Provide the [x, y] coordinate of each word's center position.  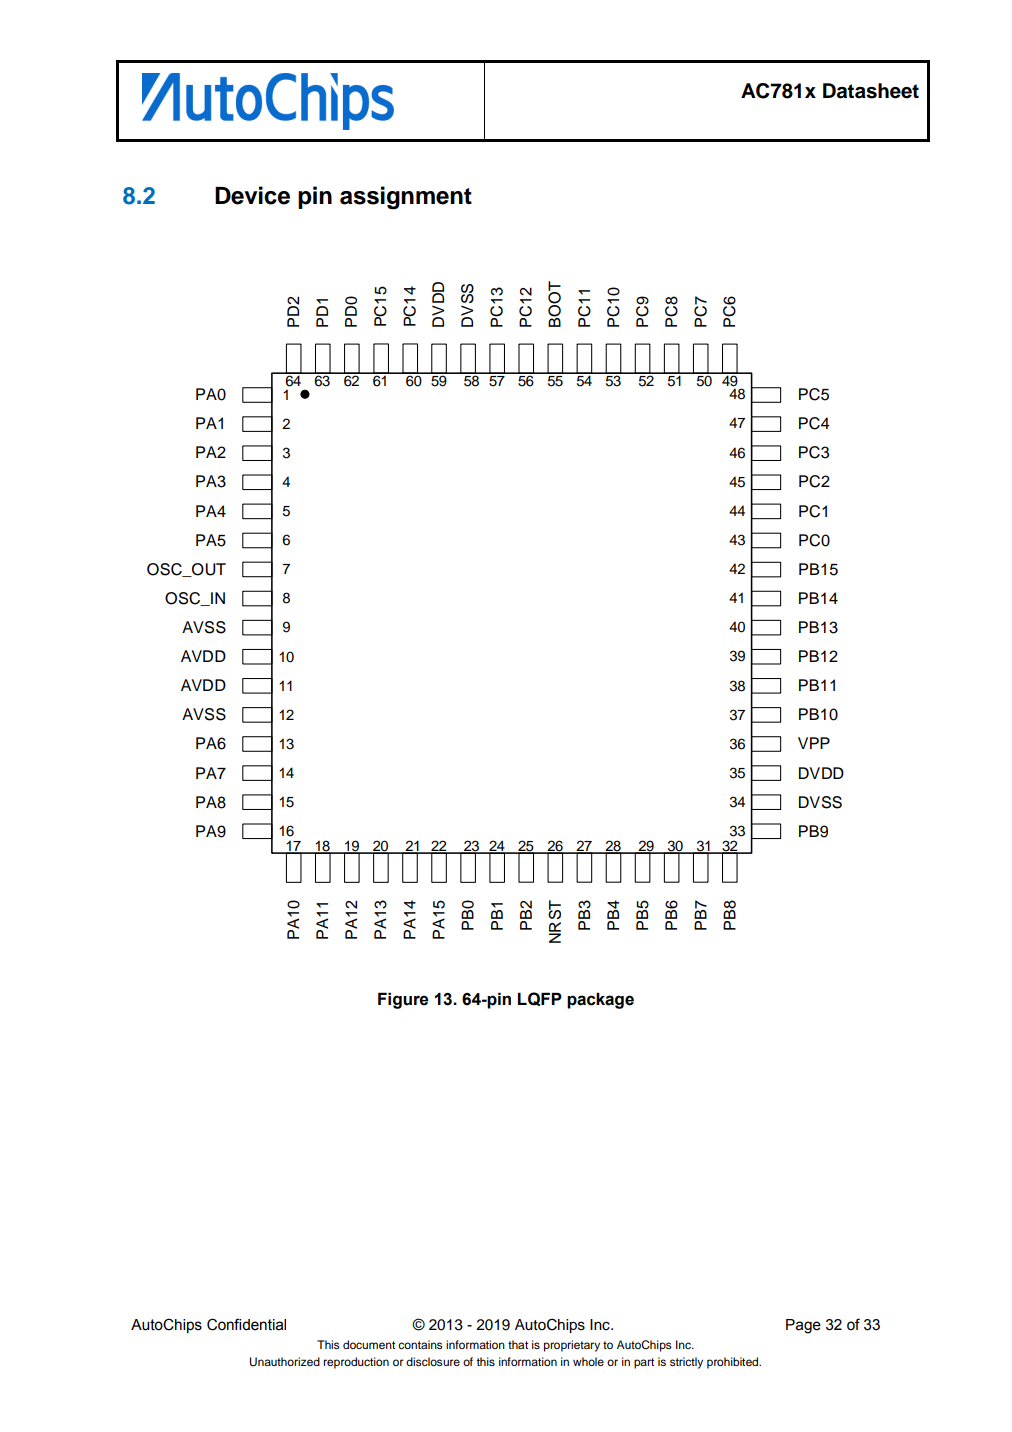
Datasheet [871, 91]
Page [803, 1326]
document [369, 1344]
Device [252, 195]
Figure [403, 1000]
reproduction [356, 1363]
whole [588, 1361]
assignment [406, 198]
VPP [814, 743]
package [600, 1000]
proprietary [572, 1346]
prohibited [734, 1363]
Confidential [246, 1324]
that [518, 1344]
